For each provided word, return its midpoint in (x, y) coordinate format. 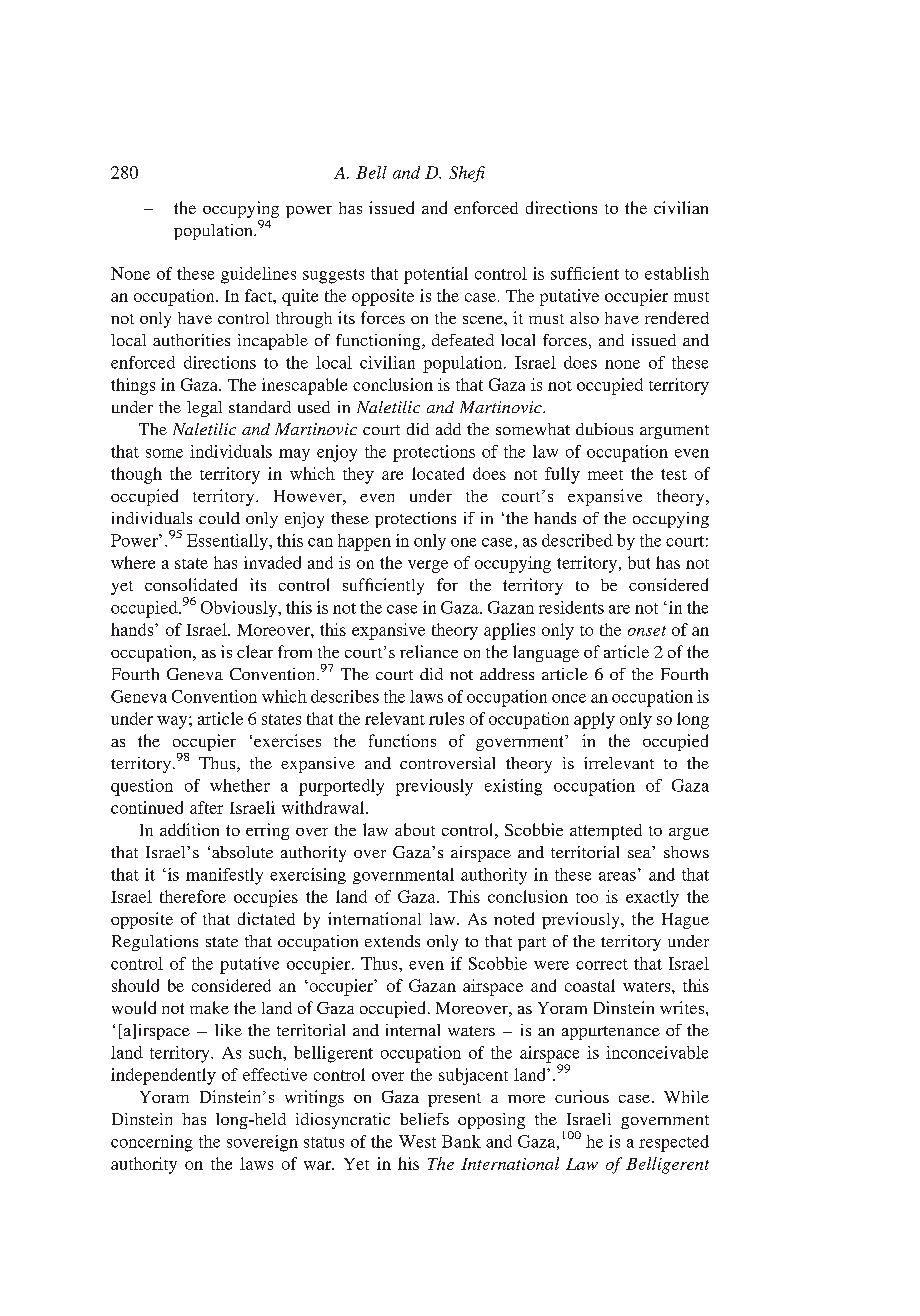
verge (428, 566)
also (584, 318)
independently (163, 1076)
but (639, 562)
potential (436, 275)
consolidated (191, 584)
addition (189, 829)
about (415, 829)
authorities (191, 340)
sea (639, 854)
